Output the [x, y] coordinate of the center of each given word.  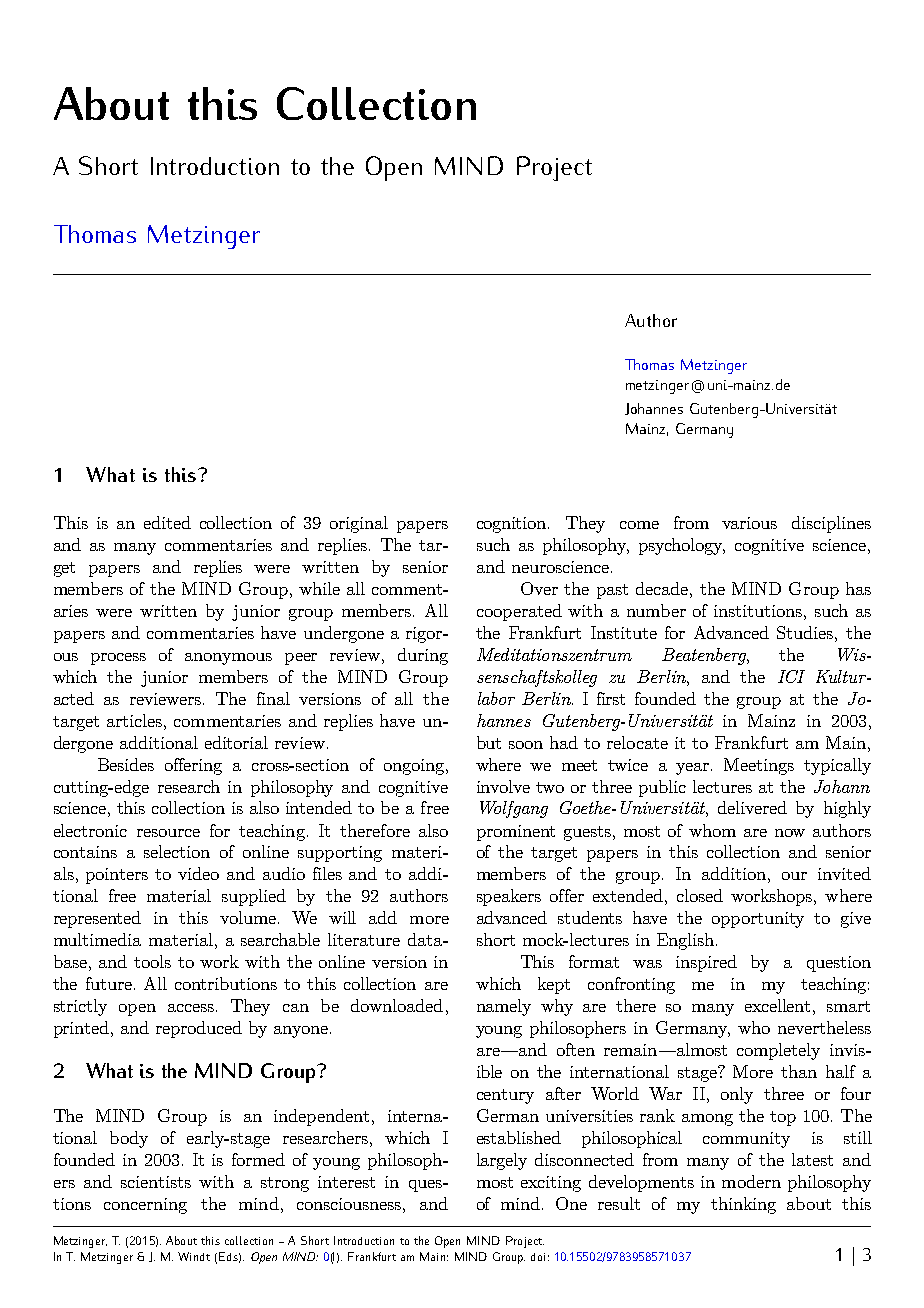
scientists [156, 1182]
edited [167, 522]
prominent [516, 833]
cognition [513, 525]
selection [177, 851]
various [749, 523]
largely [502, 1161]
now [790, 833]
